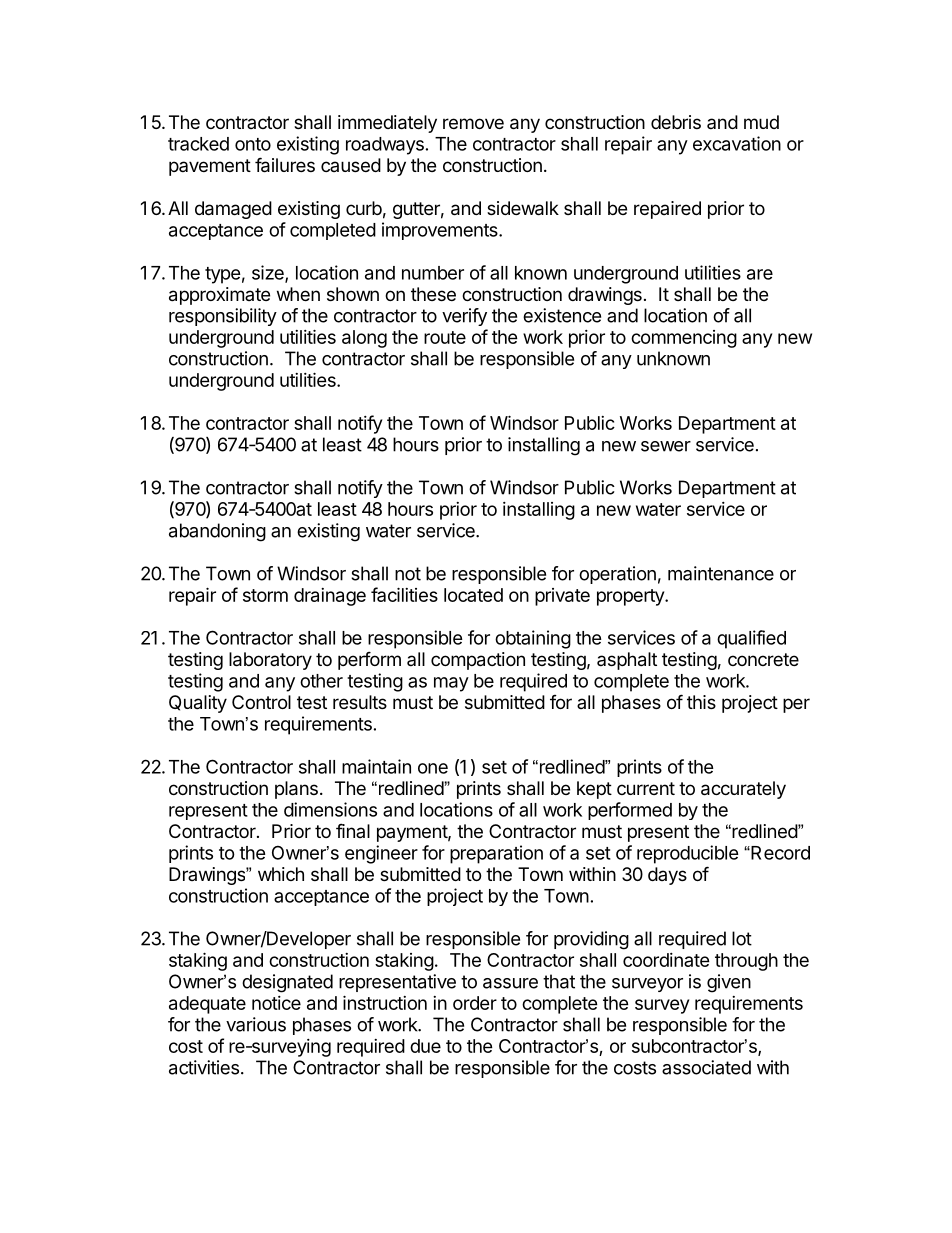  What do you see at coordinates (473, 595) in the page?
I see `located` at bounding box center [473, 595].
